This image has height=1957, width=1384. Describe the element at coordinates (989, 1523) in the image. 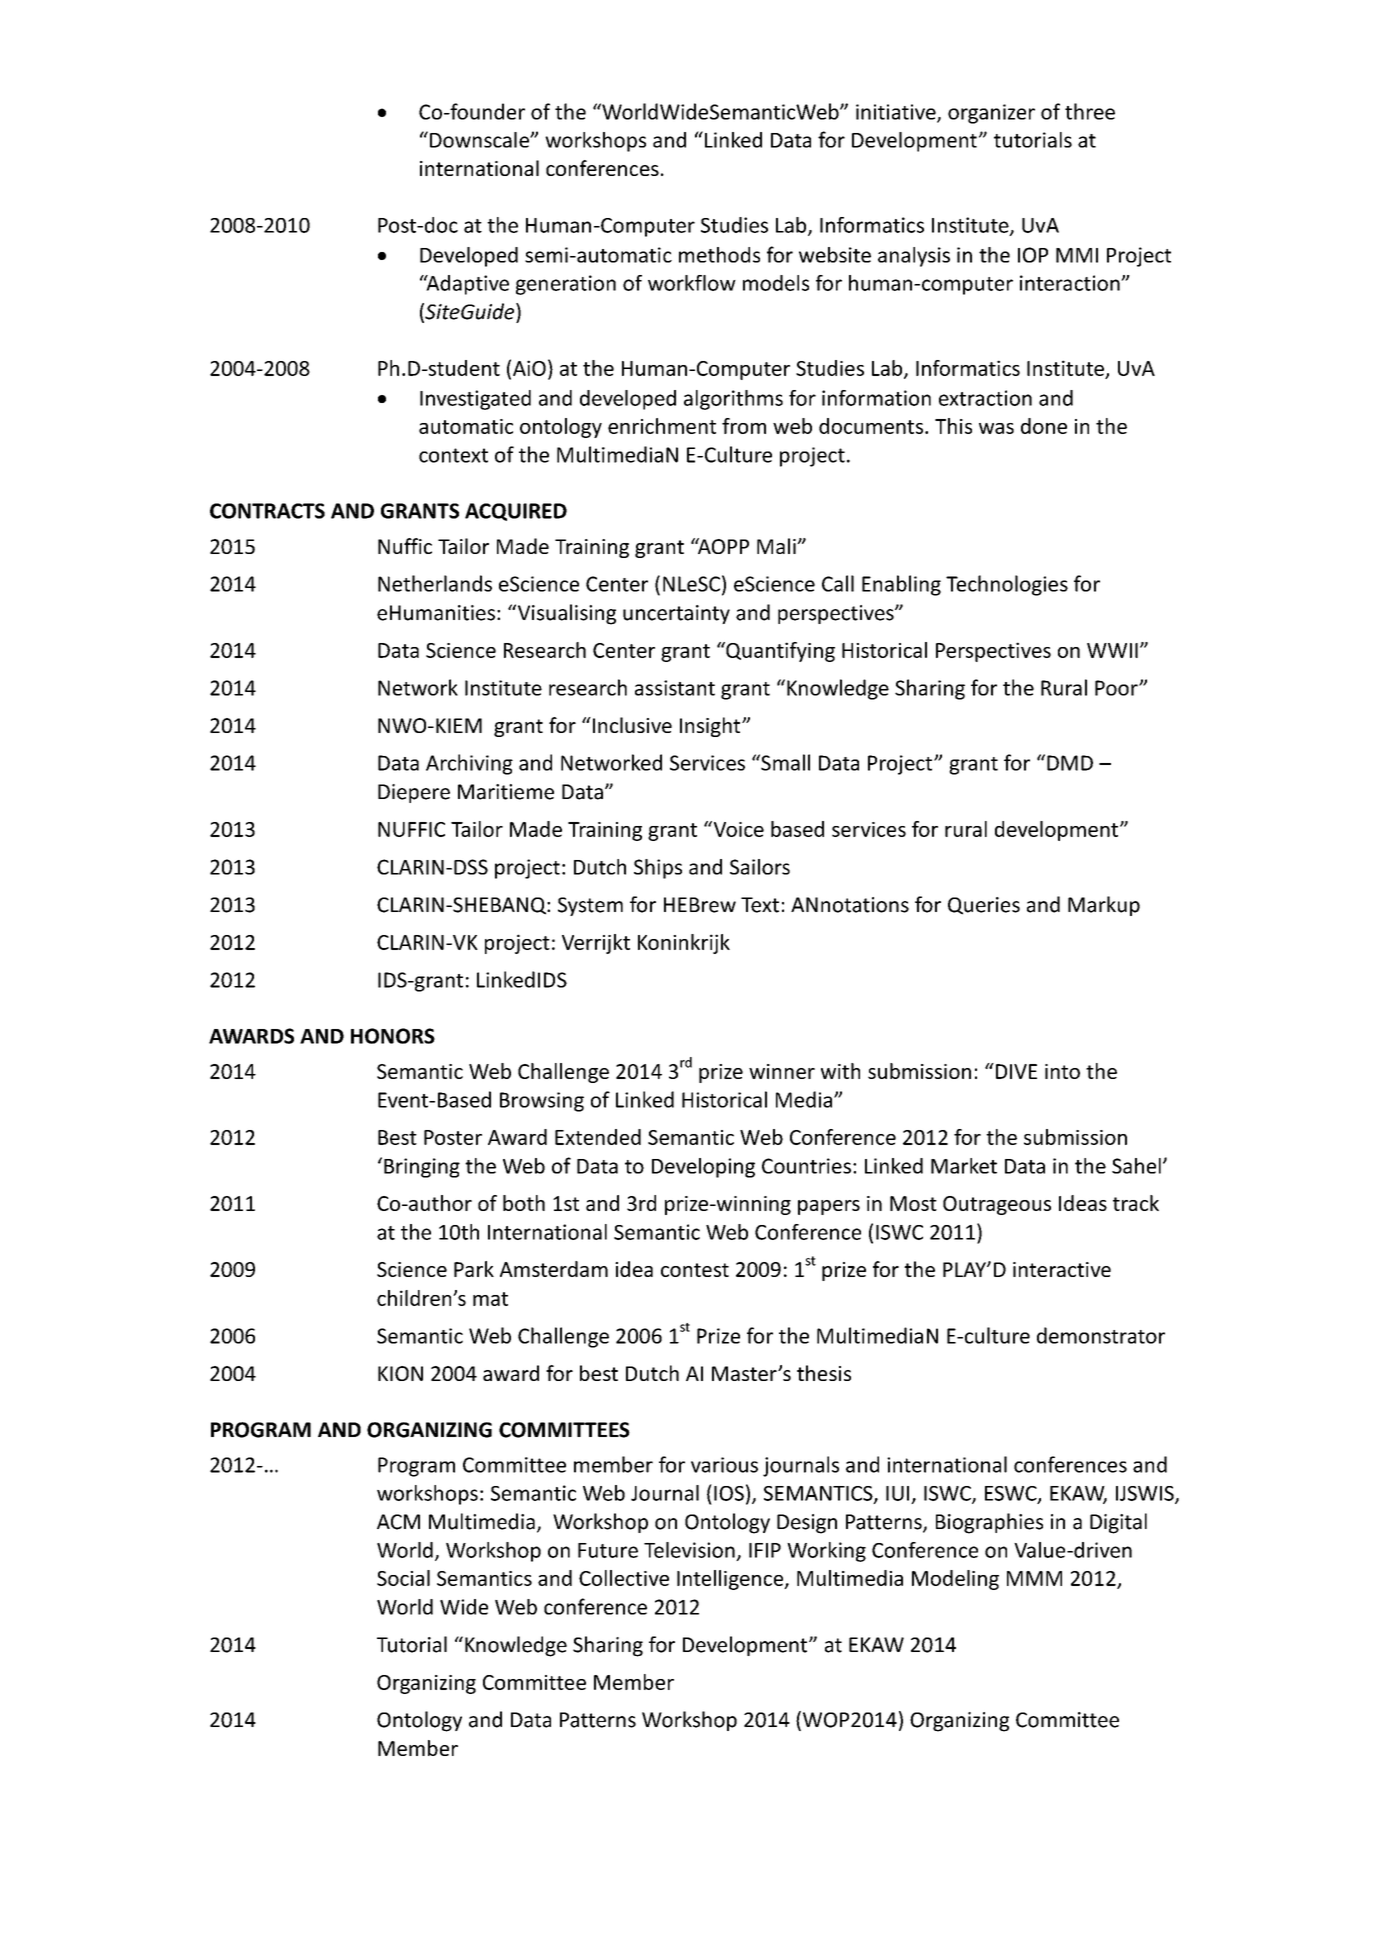

I see `Biographies` at that location.
